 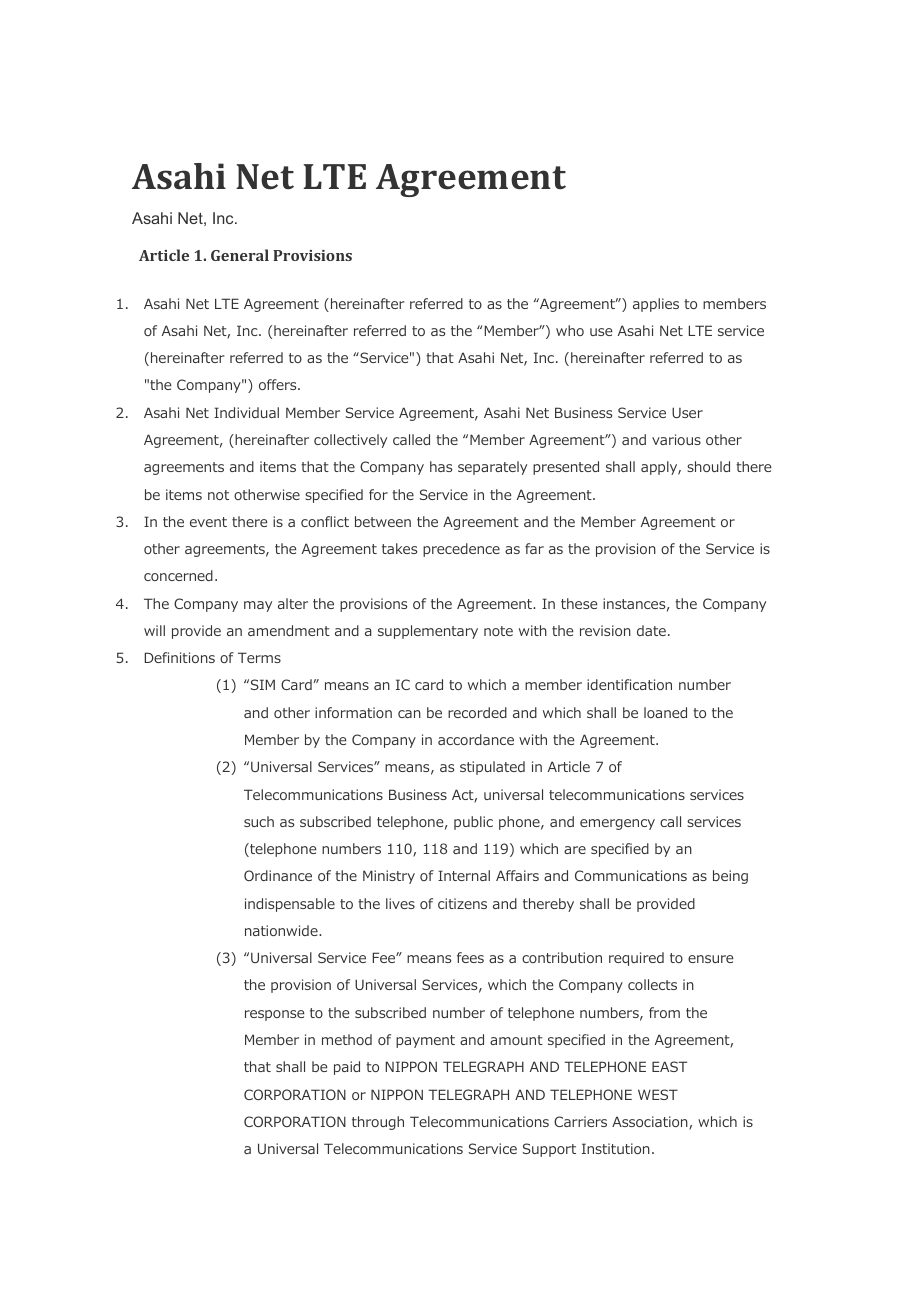 What do you see at coordinates (240, 255) in the screenshot?
I see `General` at bounding box center [240, 255].
